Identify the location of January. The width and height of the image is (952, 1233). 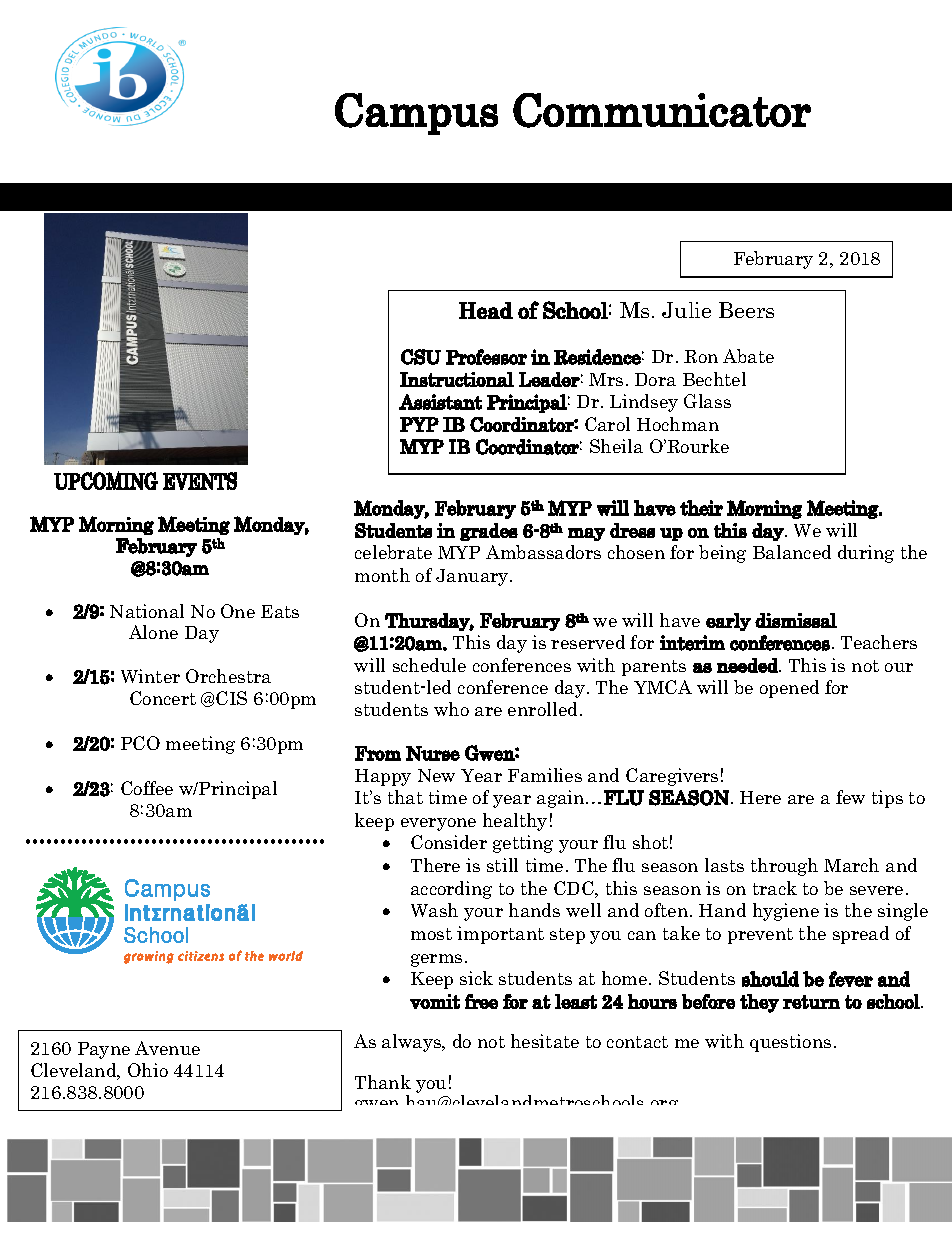
(473, 577).
